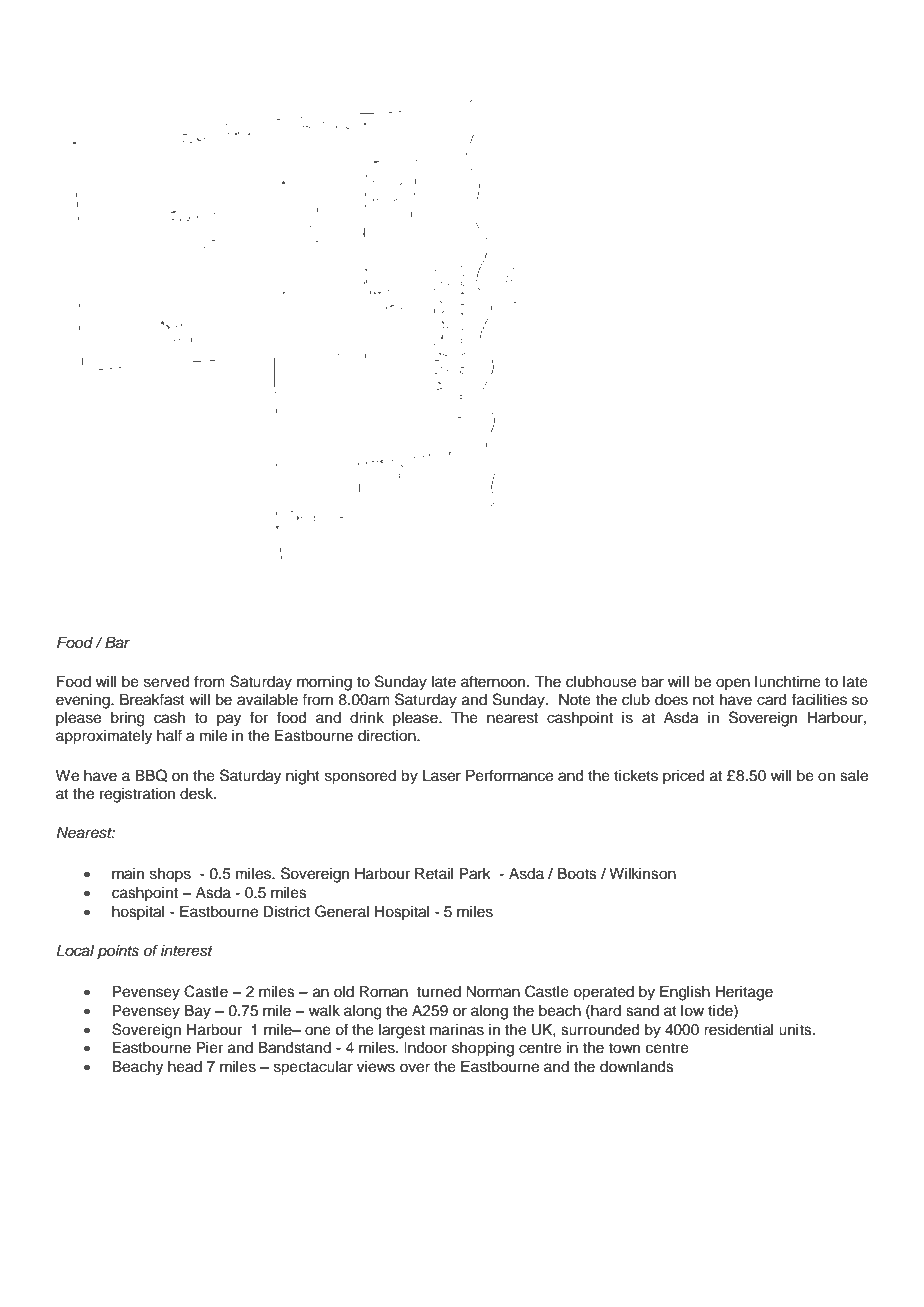 This screenshot has height=1307, width=924. What do you see at coordinates (187, 951) in the screenshot?
I see `interest` at bounding box center [187, 951].
